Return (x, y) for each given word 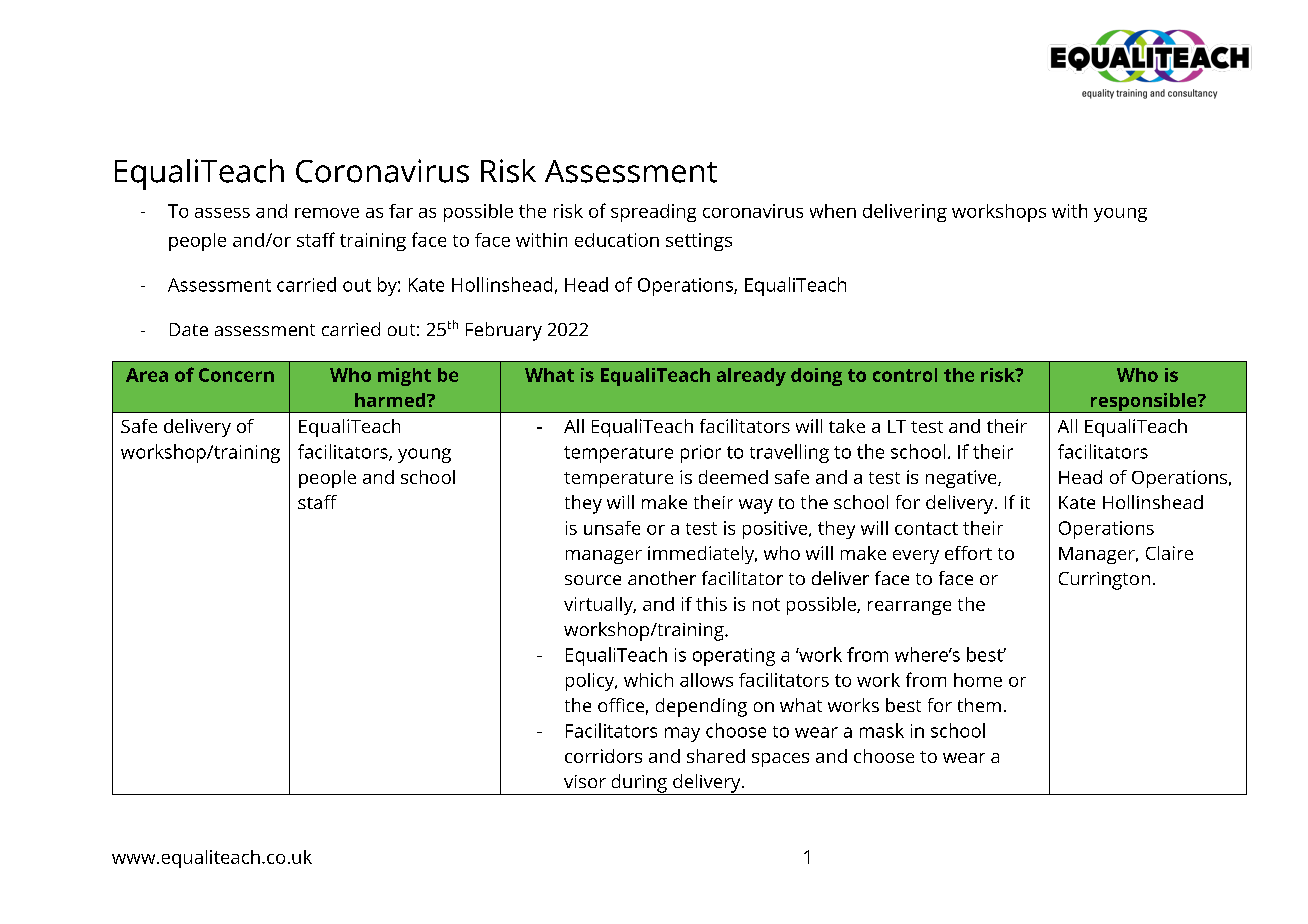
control (905, 375)
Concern (236, 375)
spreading (653, 213)
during (639, 784)
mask (882, 730)
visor (585, 781)
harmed (391, 400)
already (751, 377)
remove (327, 213)
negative (962, 479)
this (711, 604)
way (756, 506)
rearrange (909, 608)
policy (591, 682)
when (833, 211)
